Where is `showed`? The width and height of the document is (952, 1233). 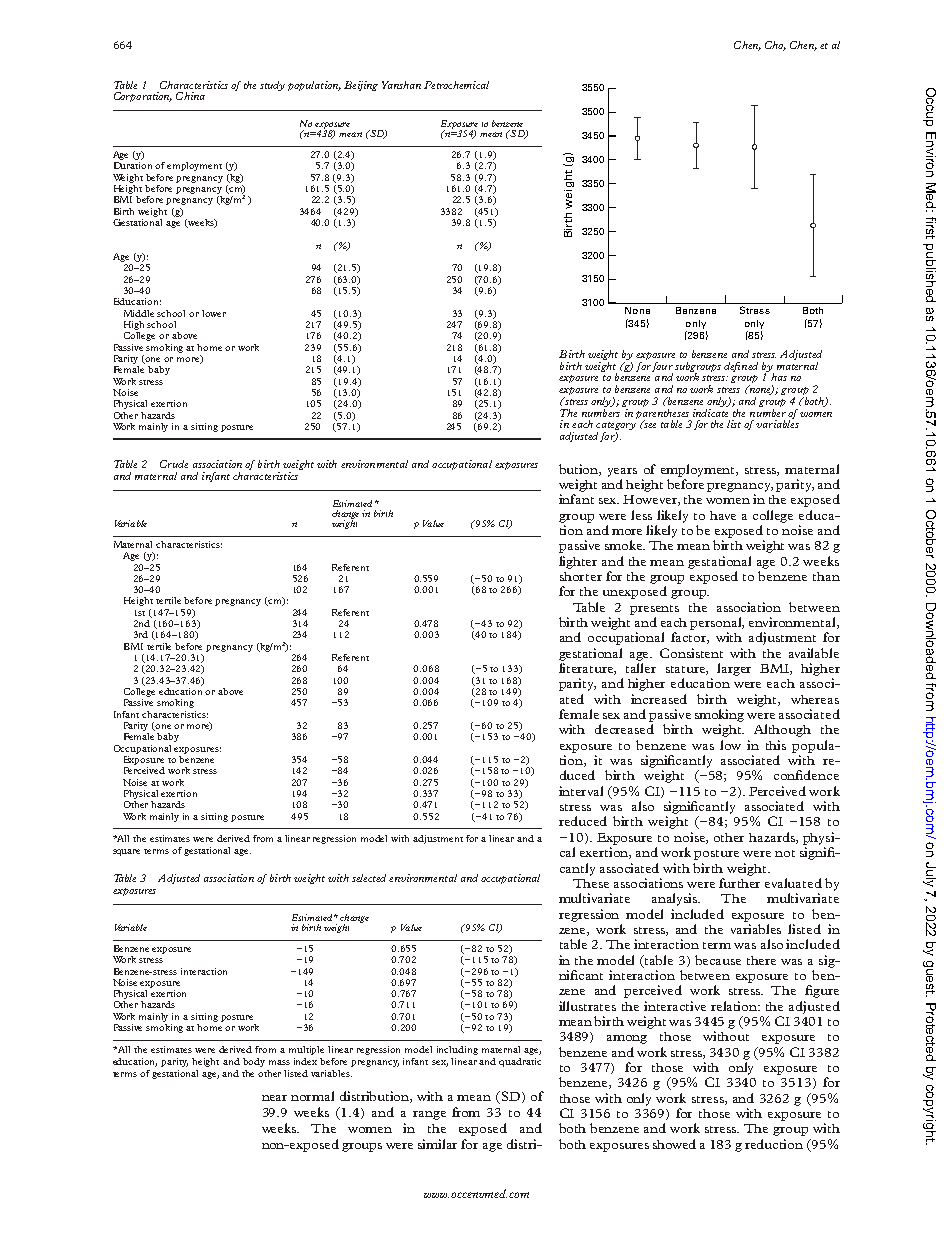
showed is located at coordinates (674, 1144).
